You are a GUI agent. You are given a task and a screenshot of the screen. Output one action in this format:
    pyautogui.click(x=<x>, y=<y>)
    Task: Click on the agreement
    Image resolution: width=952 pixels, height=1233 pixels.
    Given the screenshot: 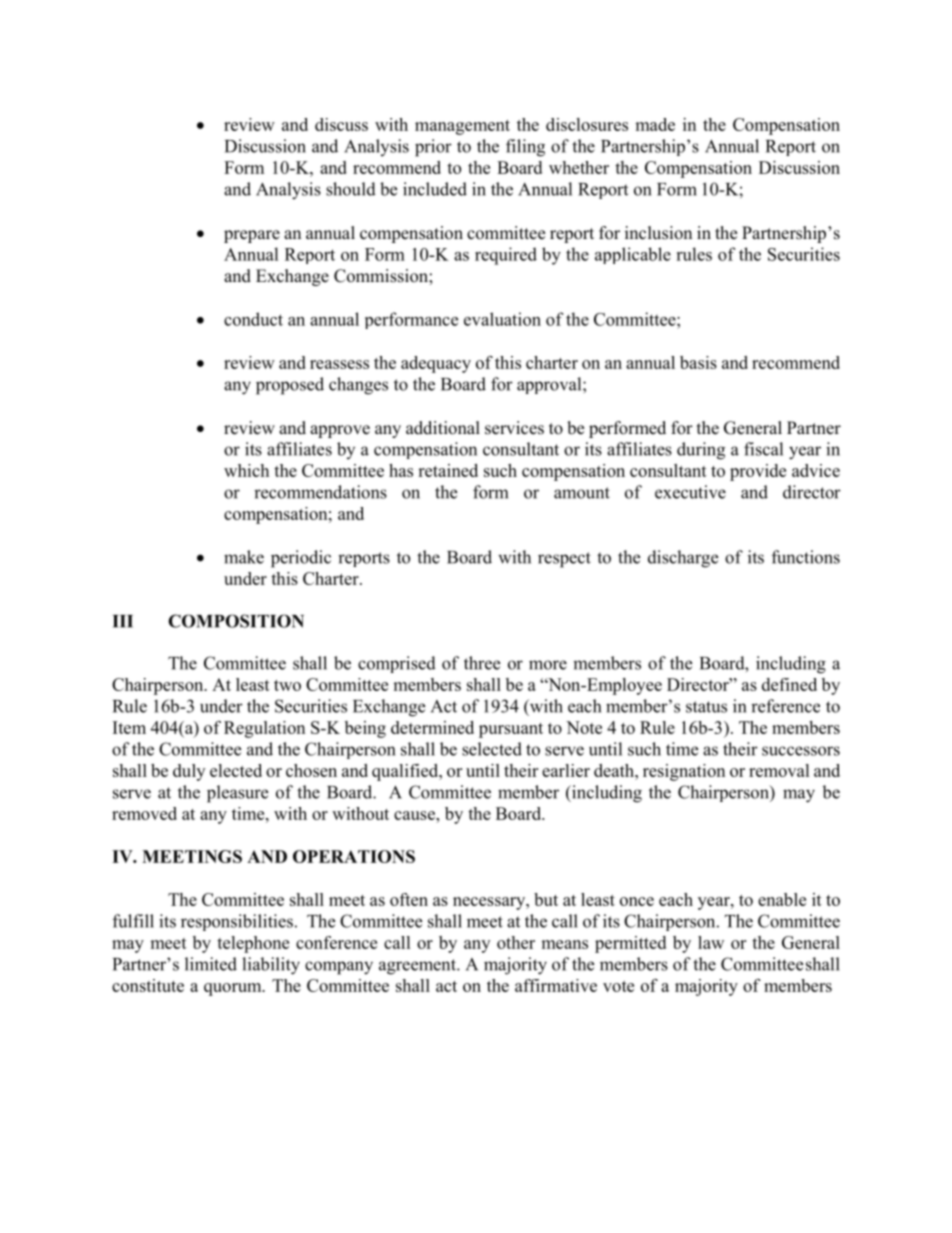 What is the action you would take?
    pyautogui.click(x=418, y=967)
